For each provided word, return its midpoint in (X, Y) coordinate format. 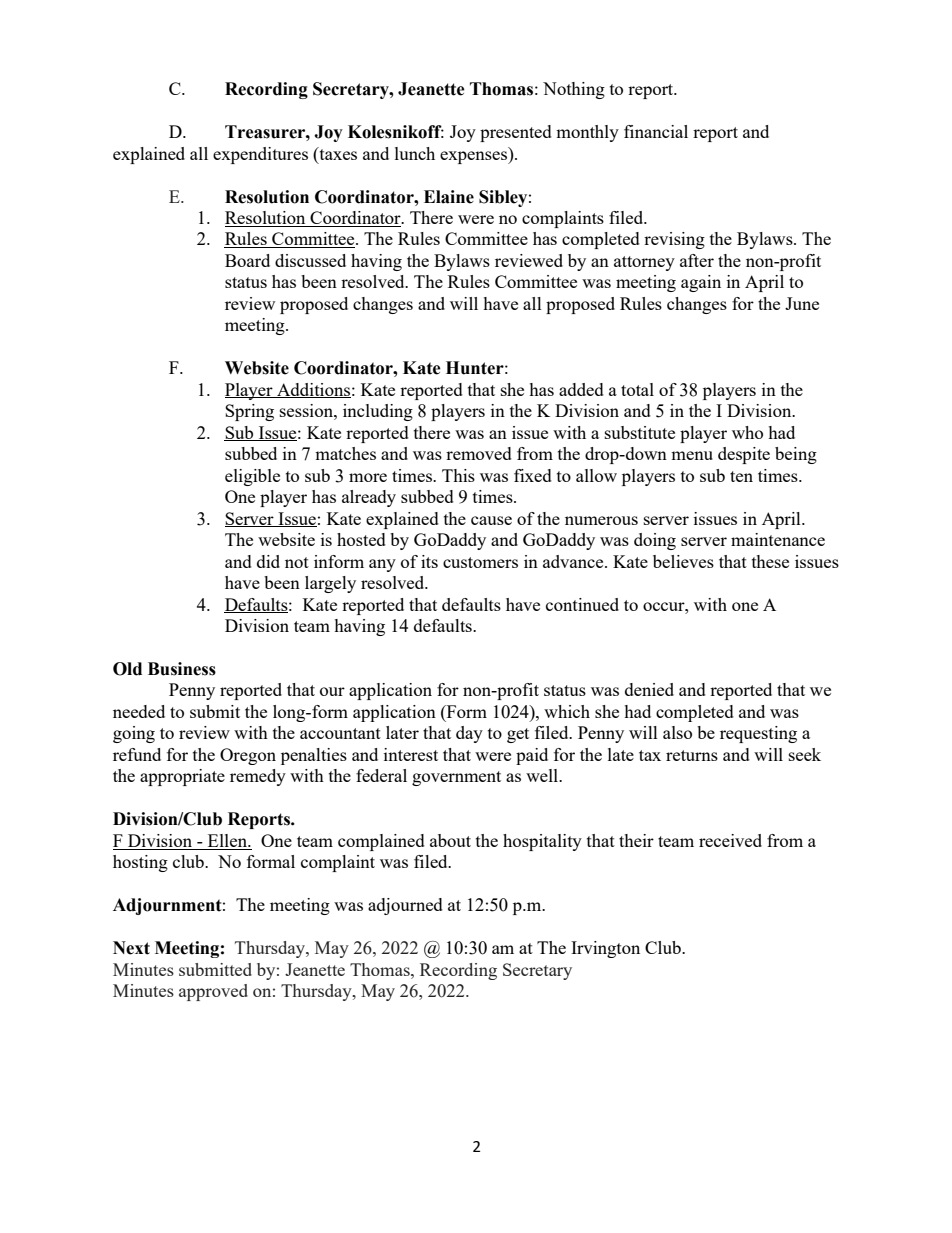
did (268, 561)
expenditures (260, 155)
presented (516, 133)
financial (656, 131)
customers (480, 562)
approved (213, 992)
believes (683, 561)
